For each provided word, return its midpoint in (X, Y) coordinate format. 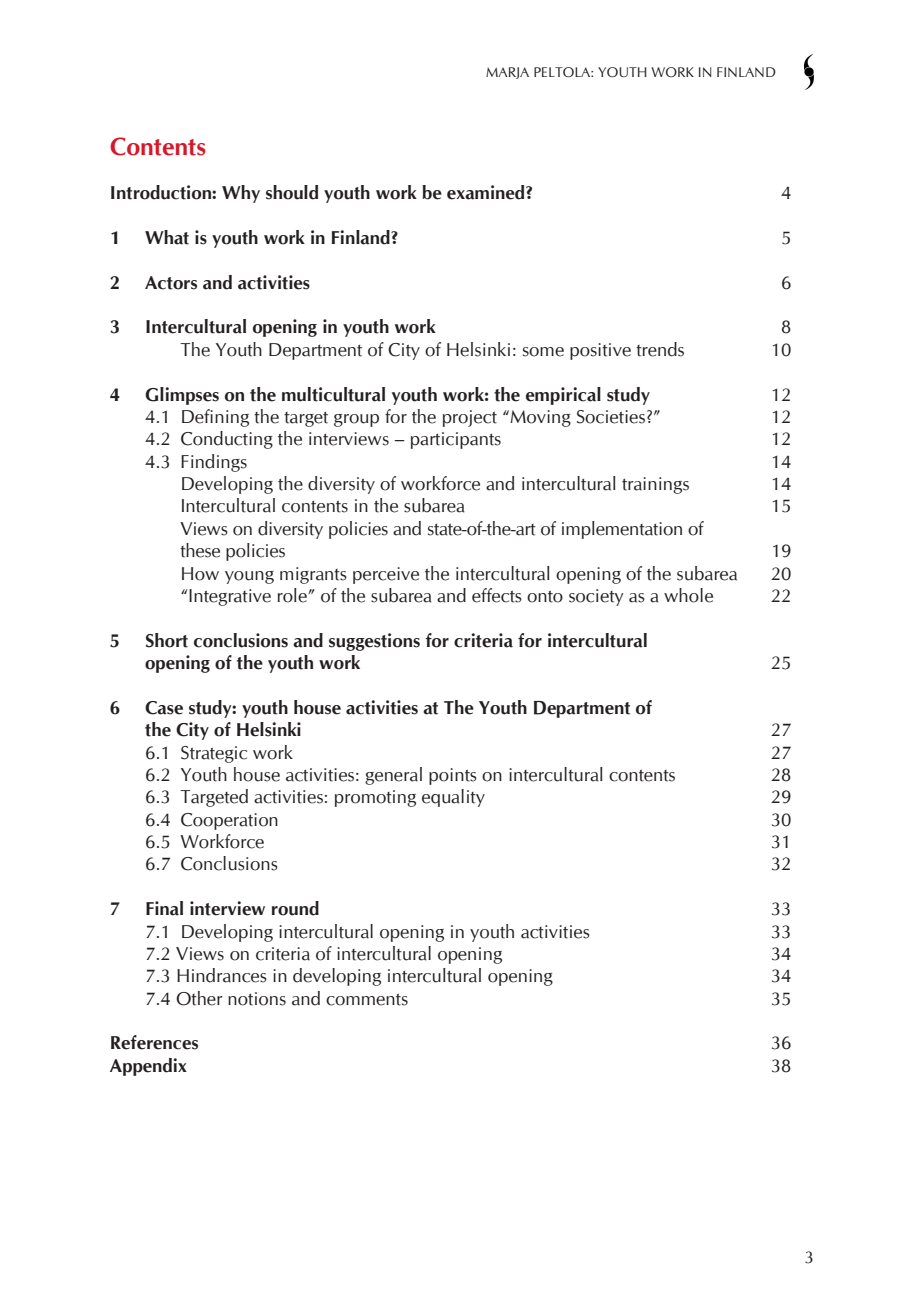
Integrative (230, 597)
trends (660, 349)
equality (453, 798)
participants (456, 440)
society (596, 597)
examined (487, 192)
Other (199, 998)
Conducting (227, 440)
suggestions (374, 642)
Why (241, 194)
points (453, 776)
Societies (611, 417)
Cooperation (229, 821)
